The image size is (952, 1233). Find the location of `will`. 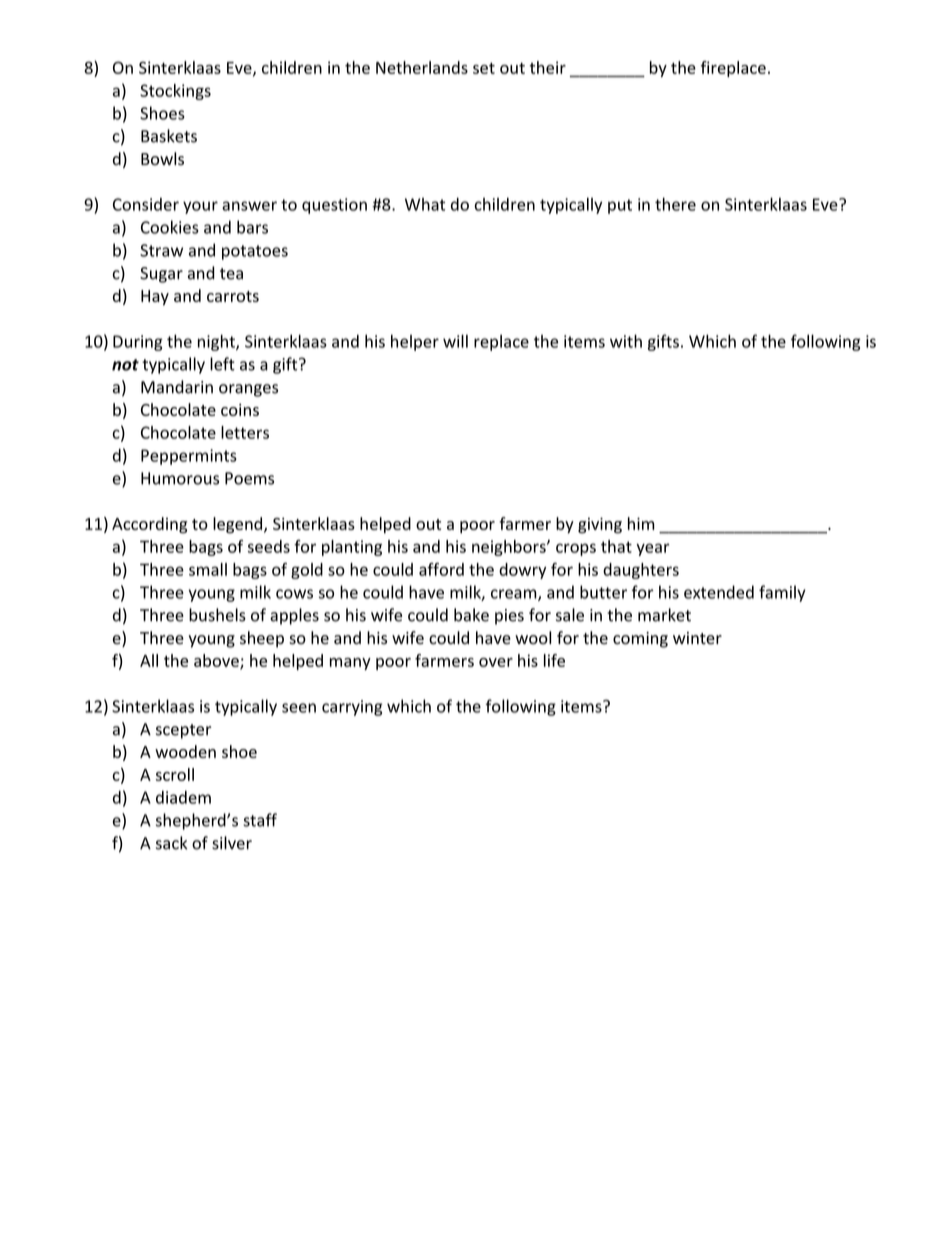

will is located at coordinates (455, 341).
